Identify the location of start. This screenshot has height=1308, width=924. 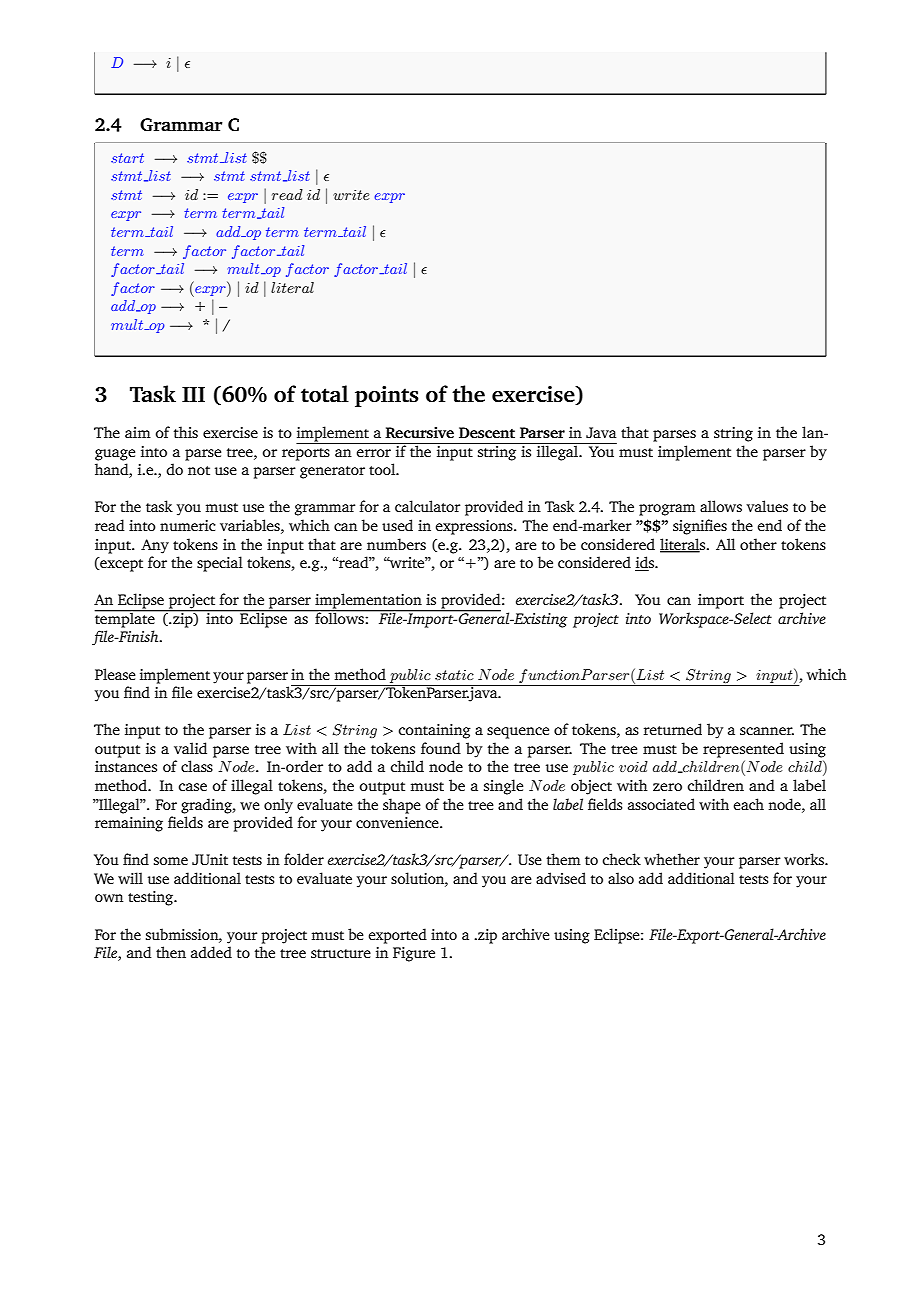
(127, 158).
